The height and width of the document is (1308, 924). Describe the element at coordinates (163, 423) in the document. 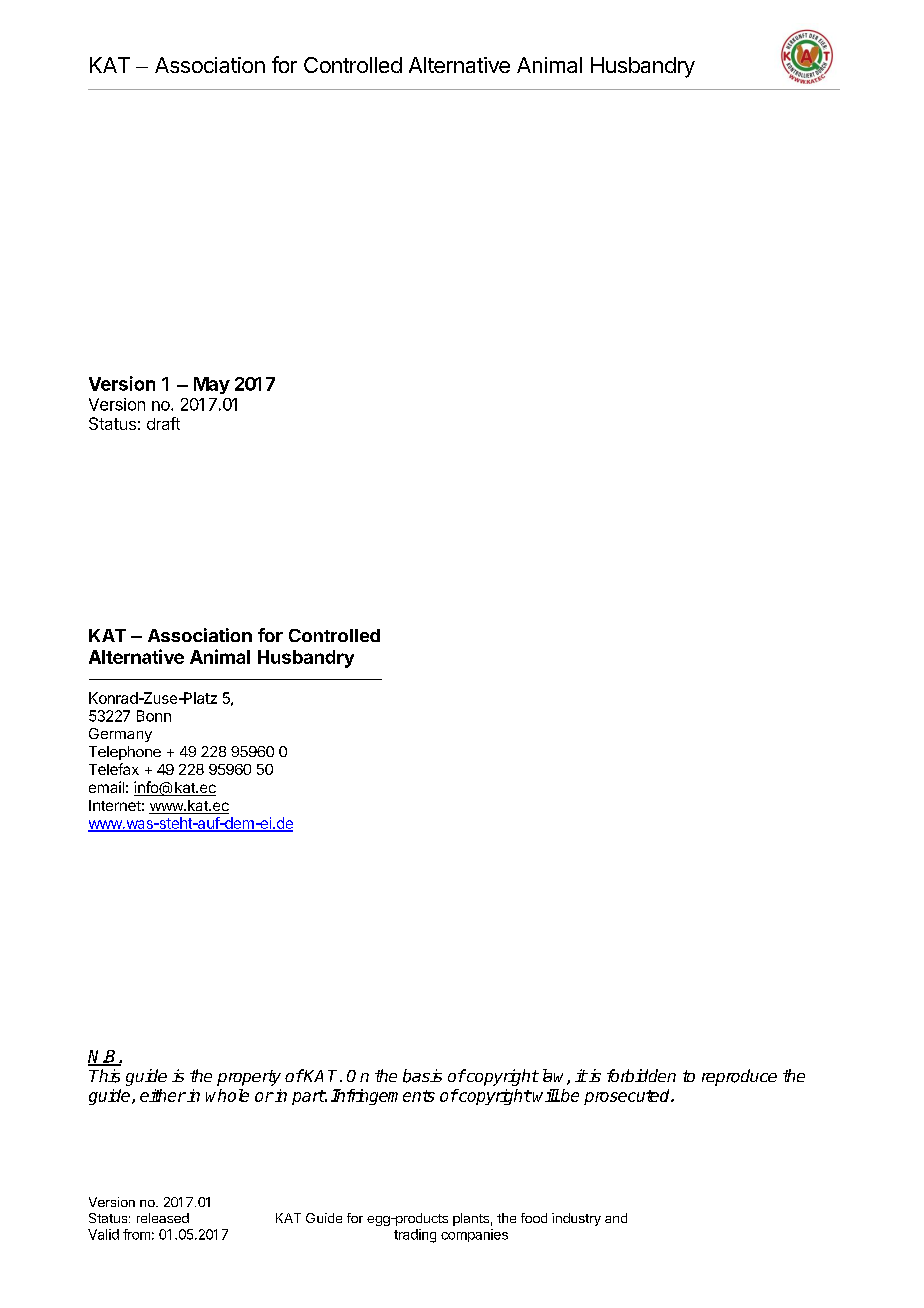

I see `draft` at that location.
